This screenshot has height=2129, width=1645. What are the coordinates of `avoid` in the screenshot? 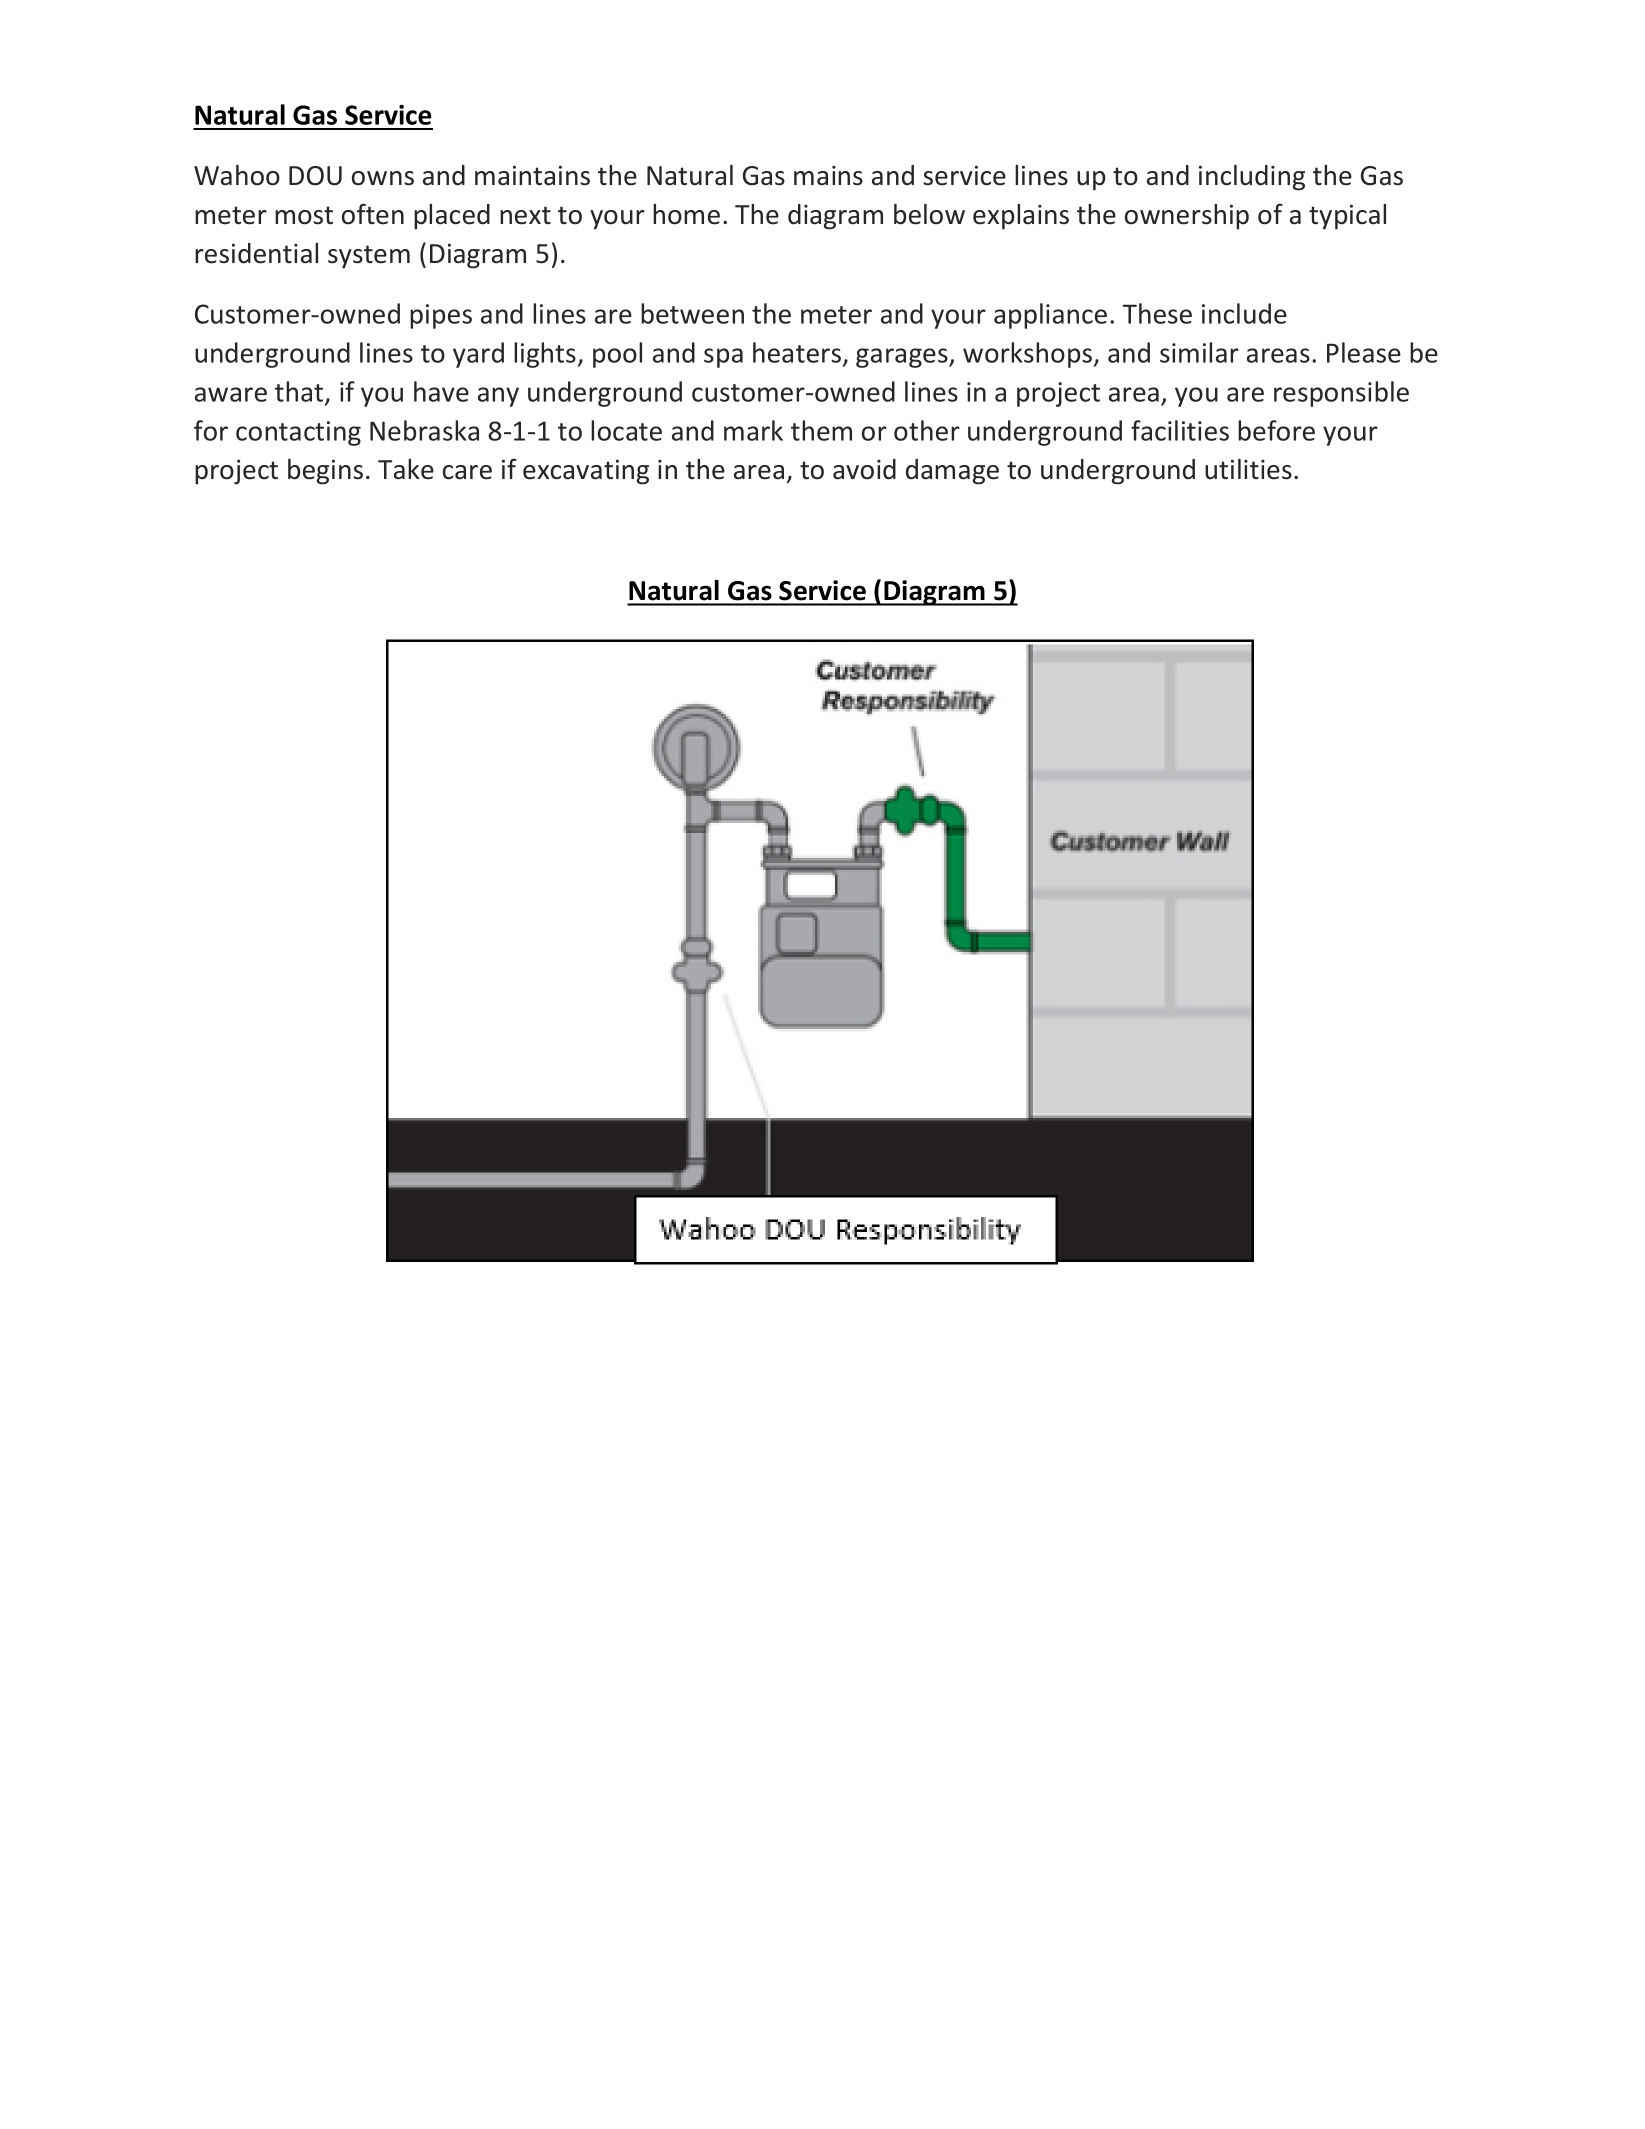 It's located at (864, 469).
